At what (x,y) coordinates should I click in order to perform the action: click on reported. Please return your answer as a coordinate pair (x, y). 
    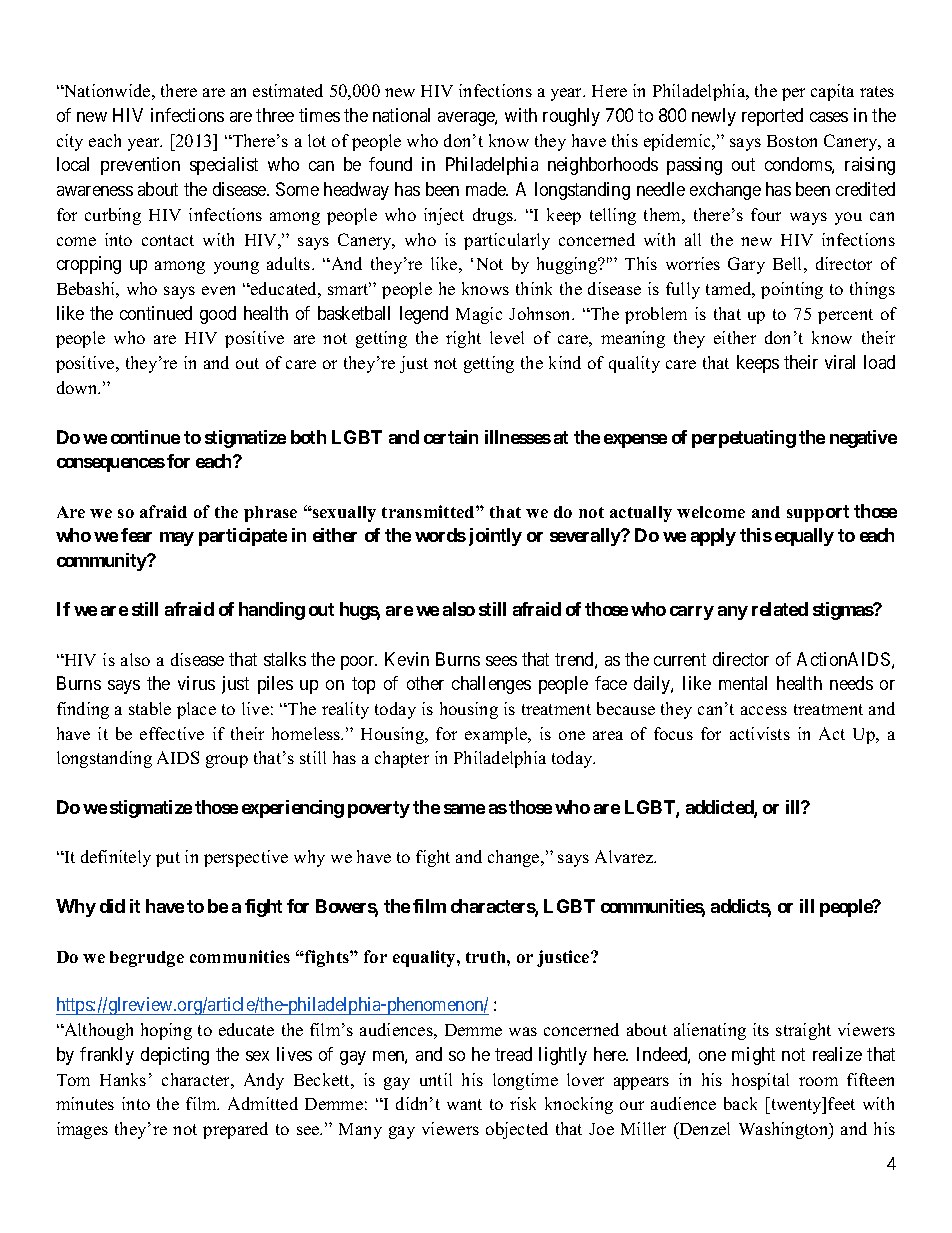
    Looking at the image, I should click on (772, 117).
